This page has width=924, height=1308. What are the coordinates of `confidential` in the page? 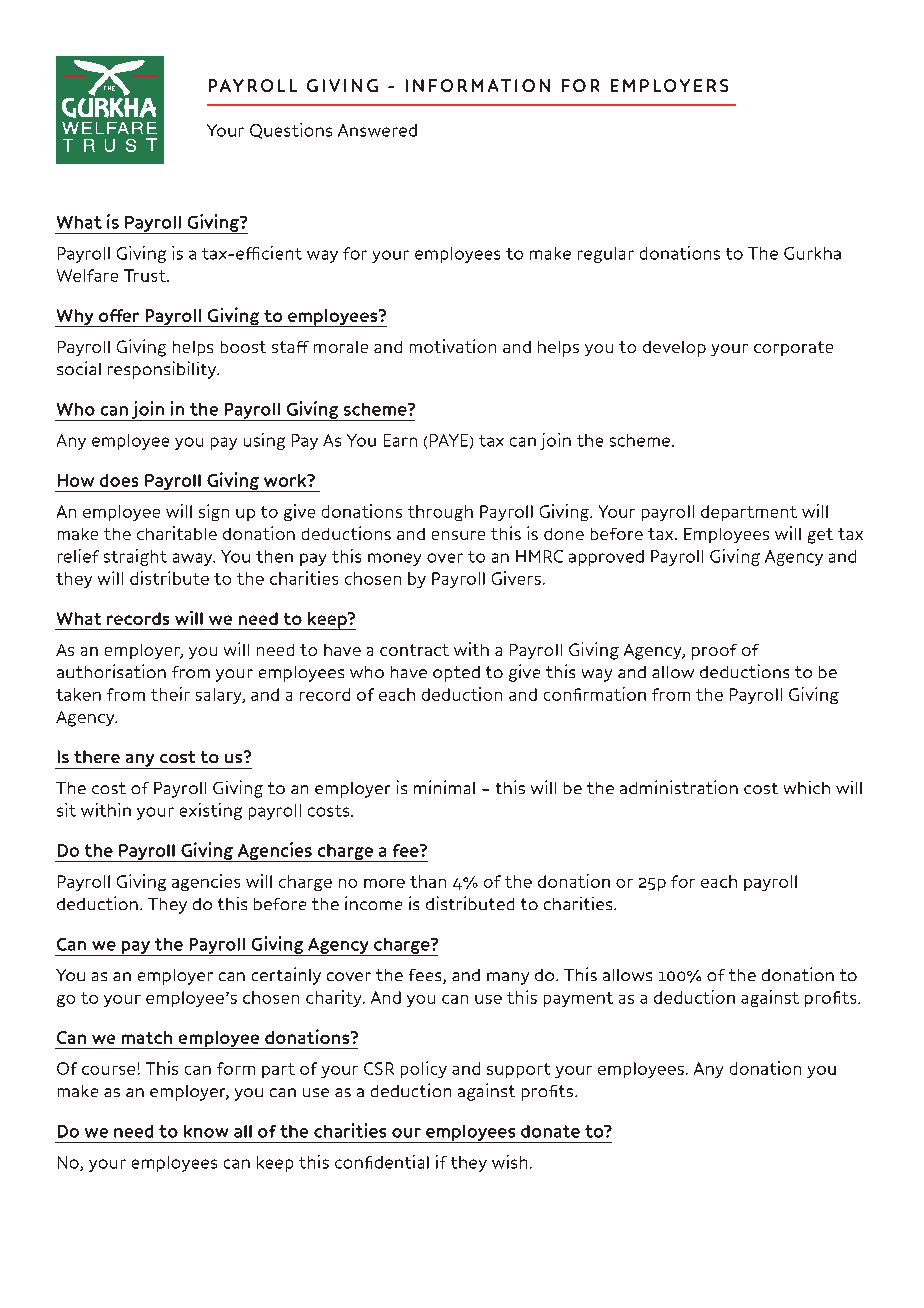 It's located at (382, 1162).
